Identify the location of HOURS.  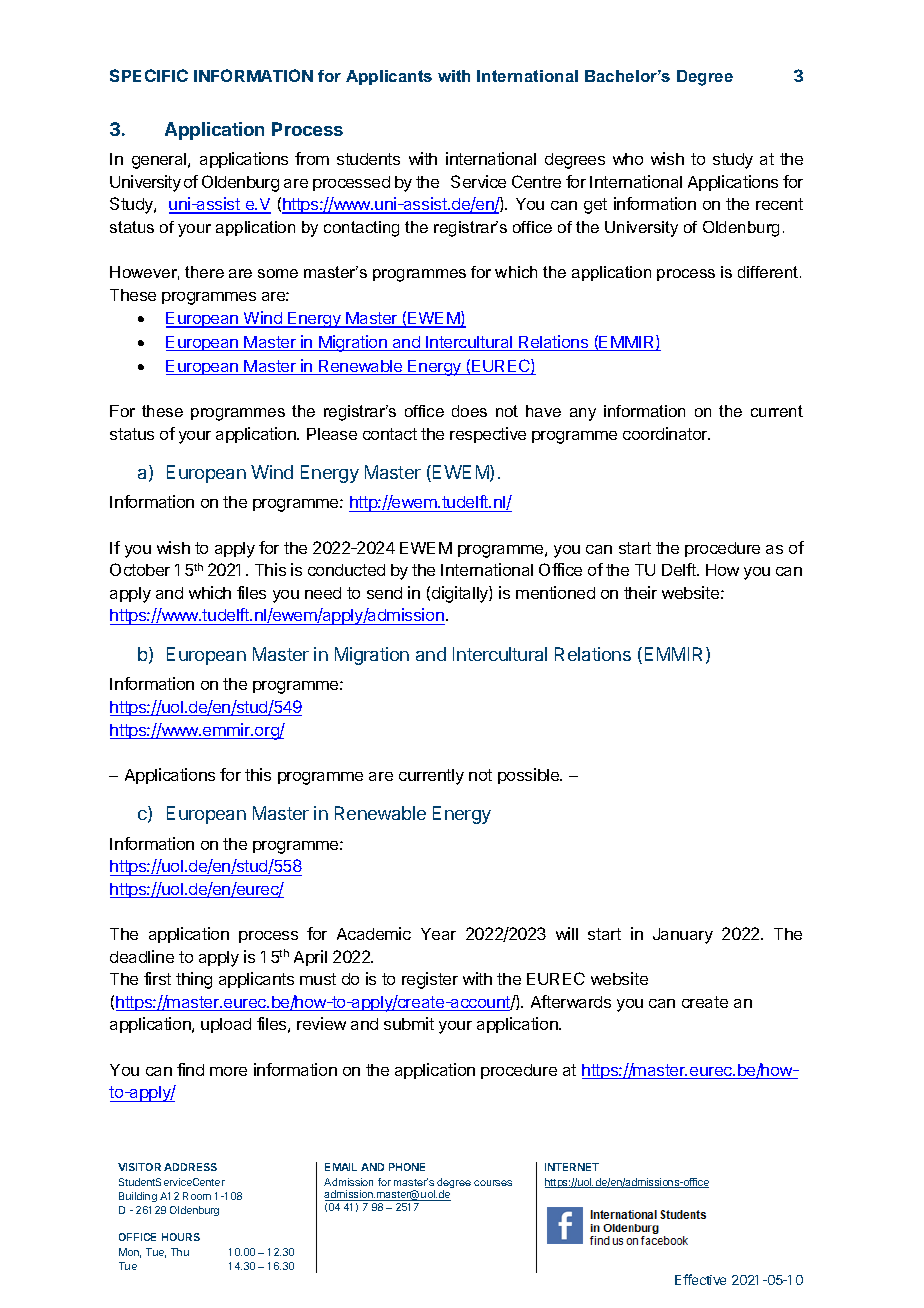
(181, 1237).
